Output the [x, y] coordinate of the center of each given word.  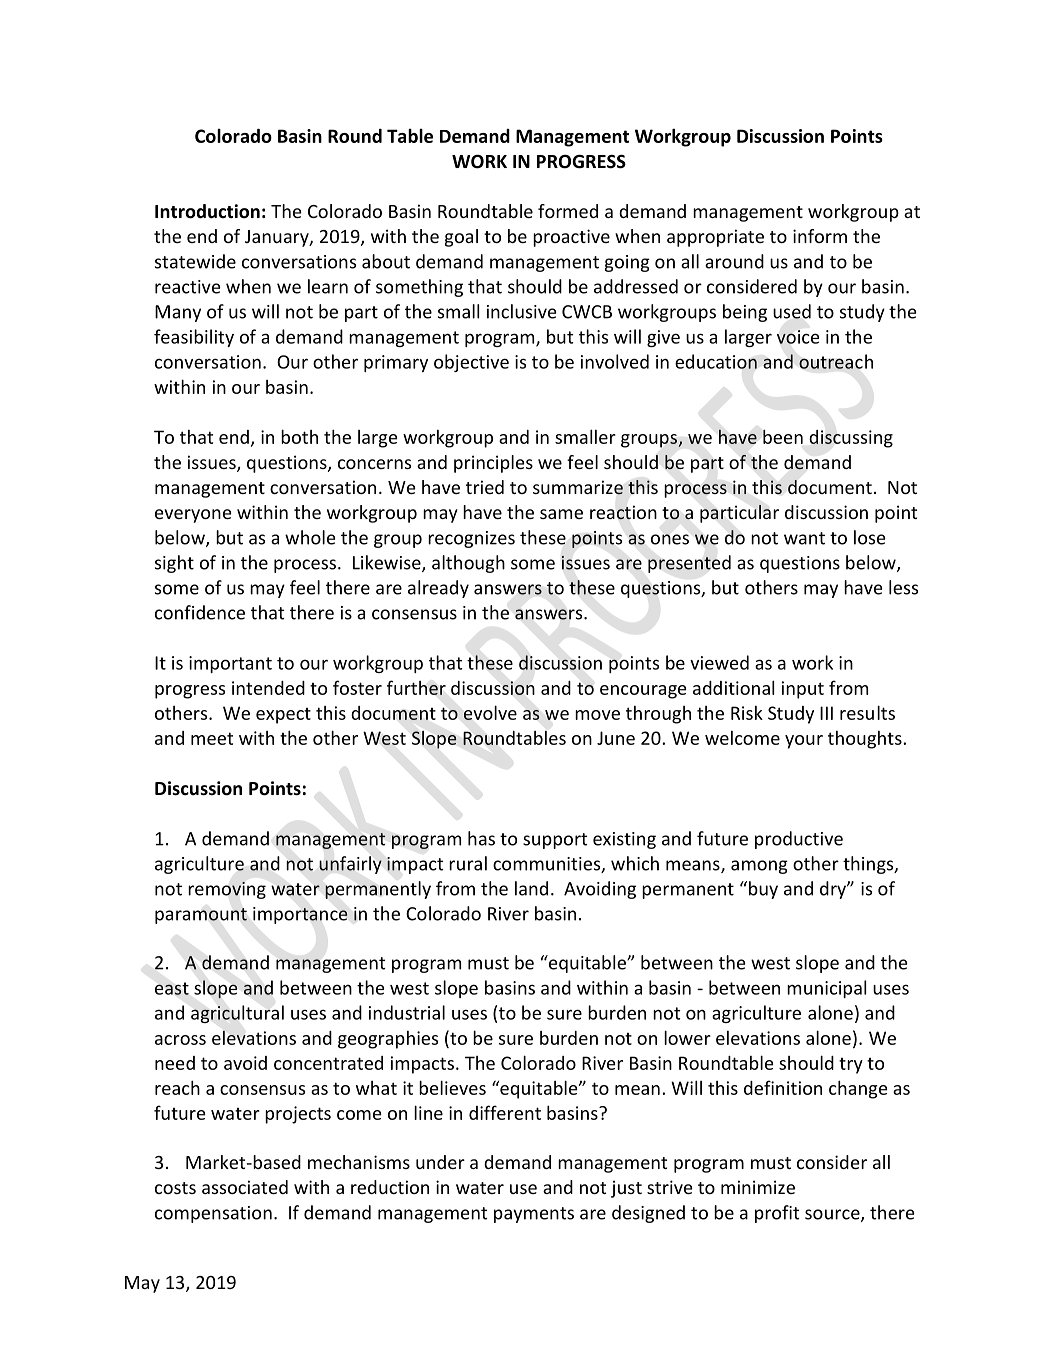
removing [227, 890]
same [561, 514]
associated [245, 1187]
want [804, 538]
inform [820, 236]
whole [310, 537]
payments [534, 1215]
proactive [571, 238]
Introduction [207, 211]
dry [834, 890]
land [531, 888]
